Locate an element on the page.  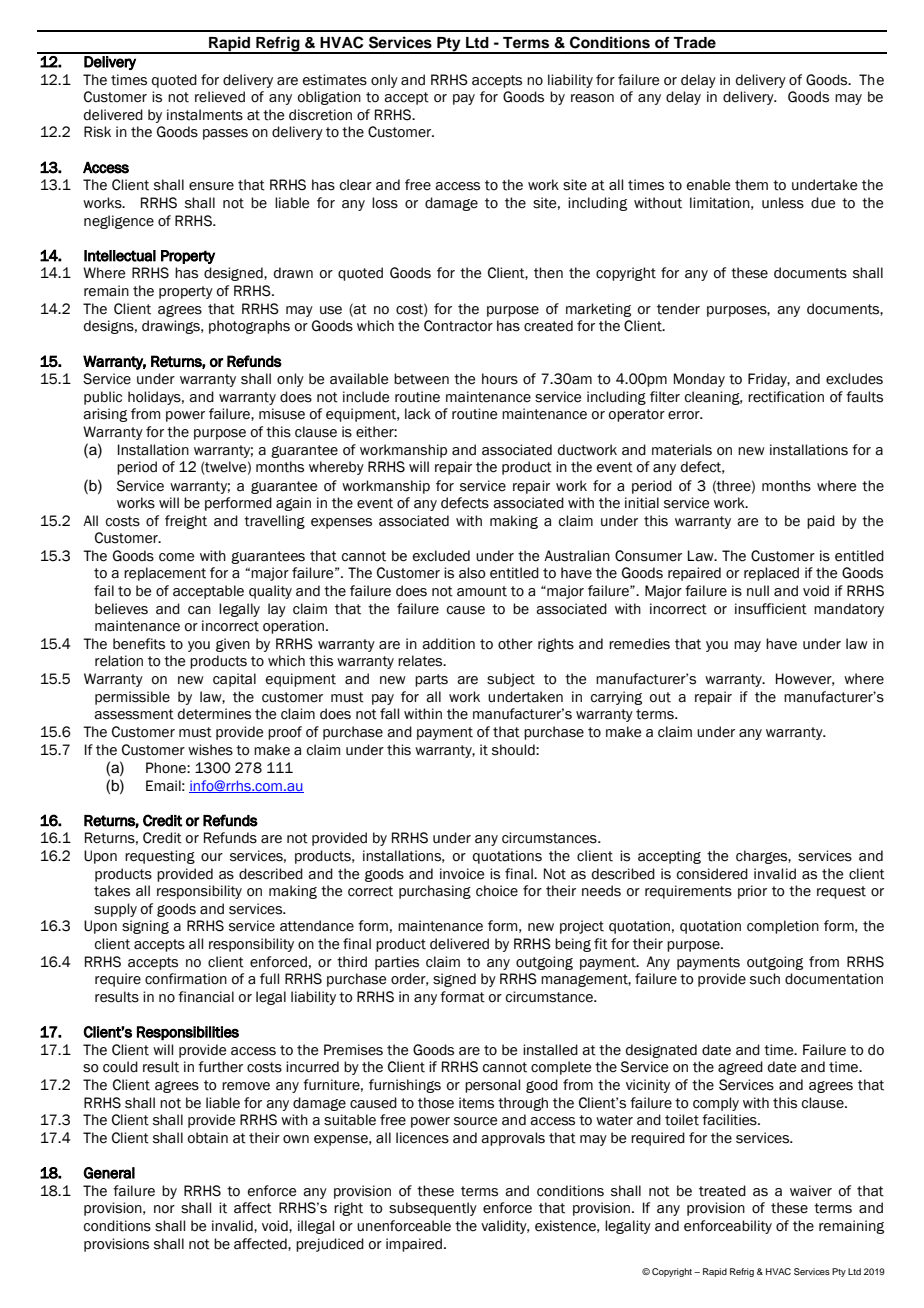
nor is located at coordinates (164, 1209).
